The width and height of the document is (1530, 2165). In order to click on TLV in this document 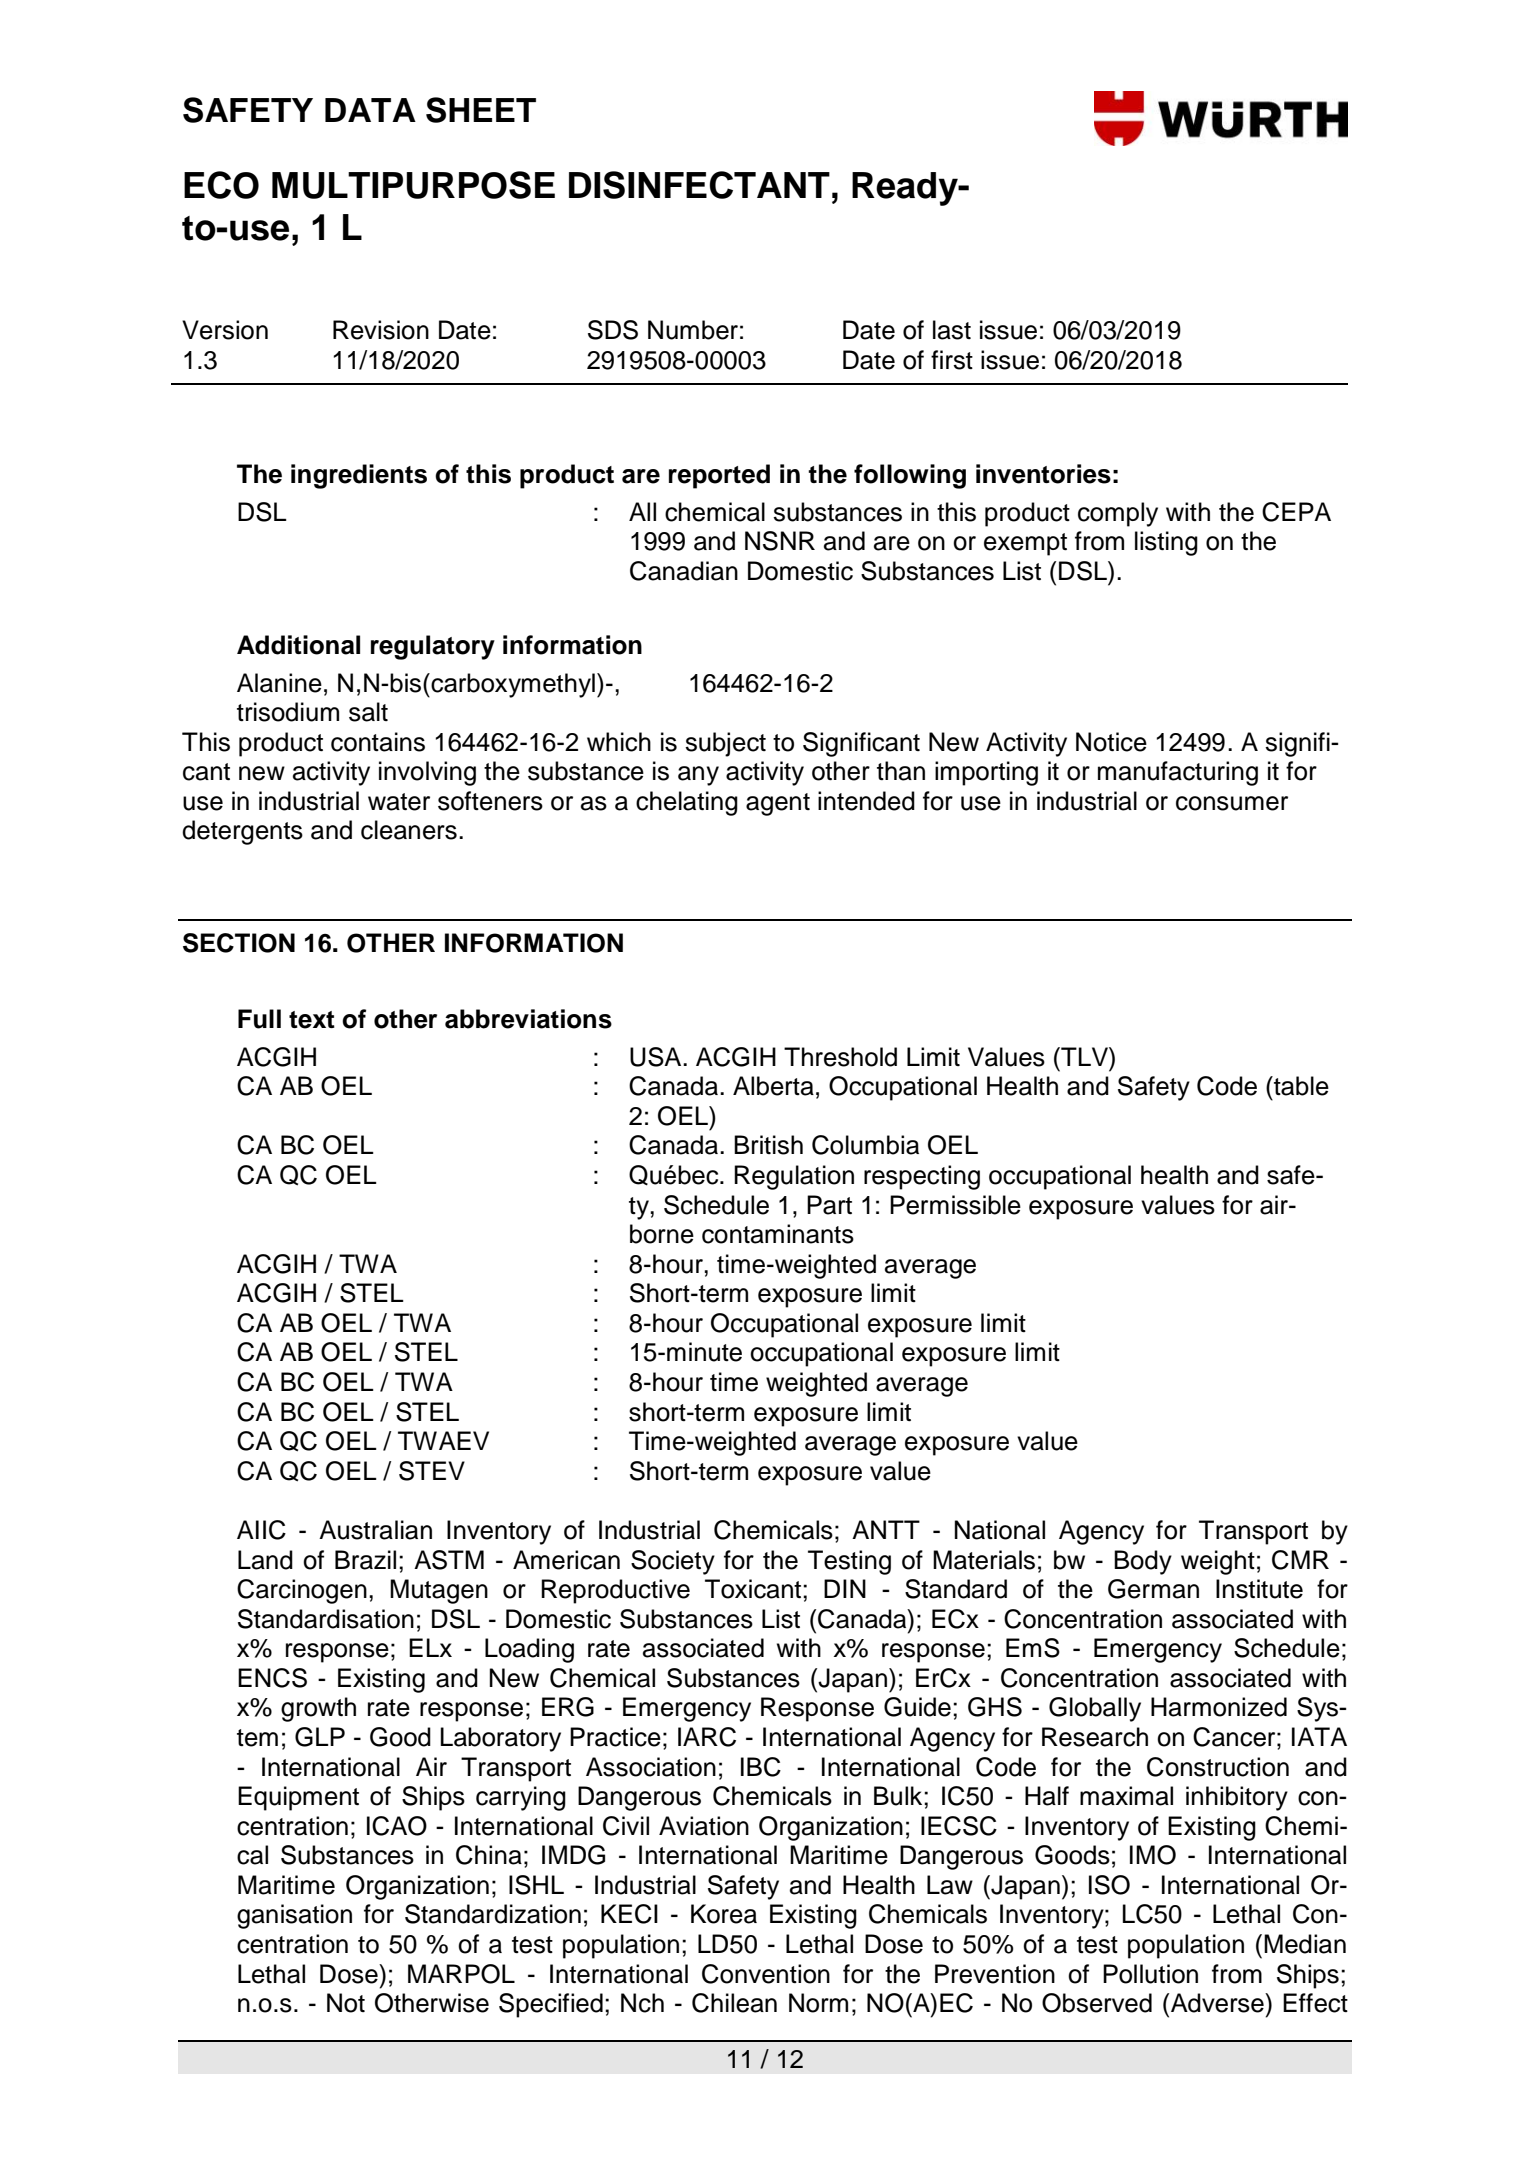, I will do `click(1084, 1056)`.
